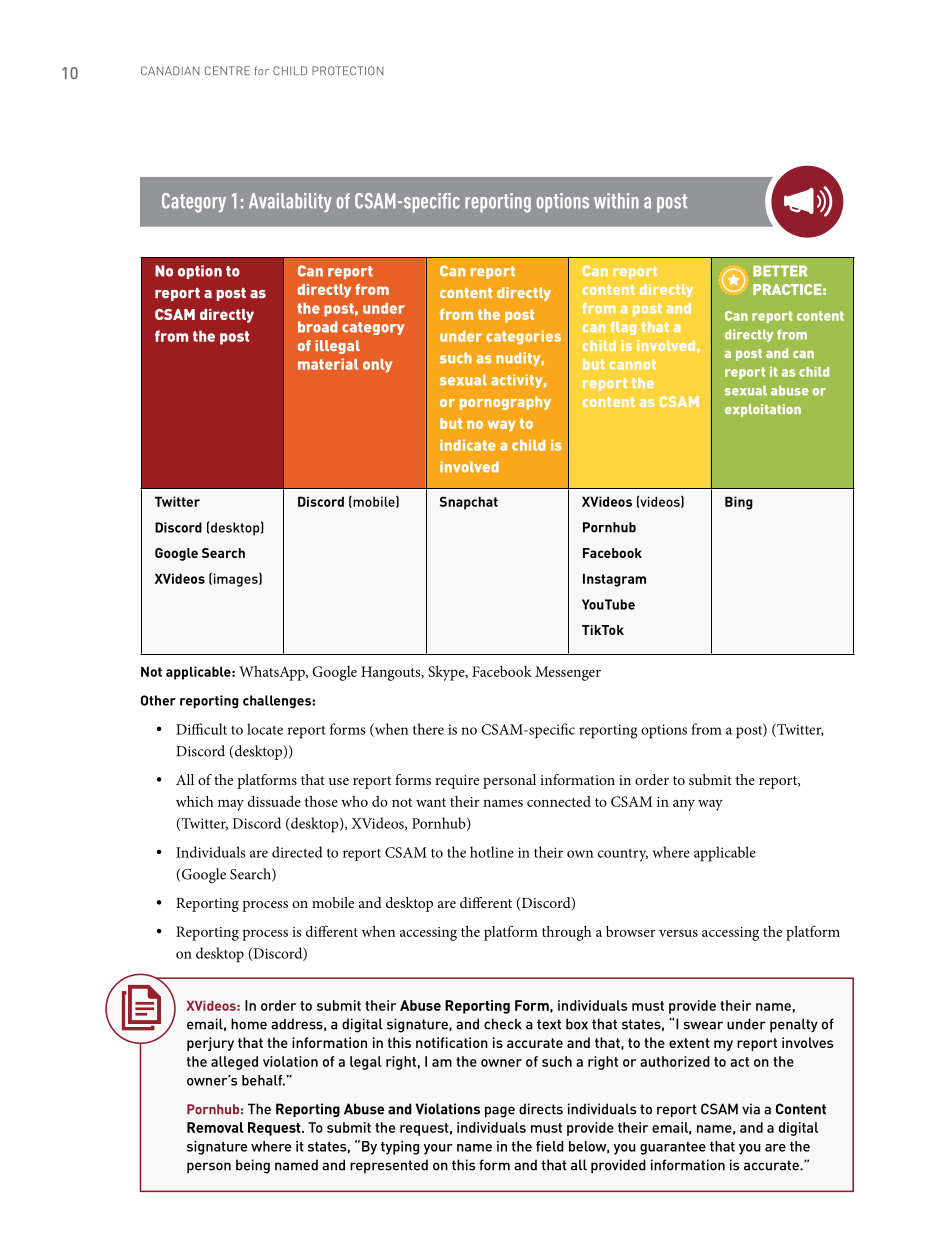  What do you see at coordinates (215, 1127) in the page?
I see `Removal` at bounding box center [215, 1127].
